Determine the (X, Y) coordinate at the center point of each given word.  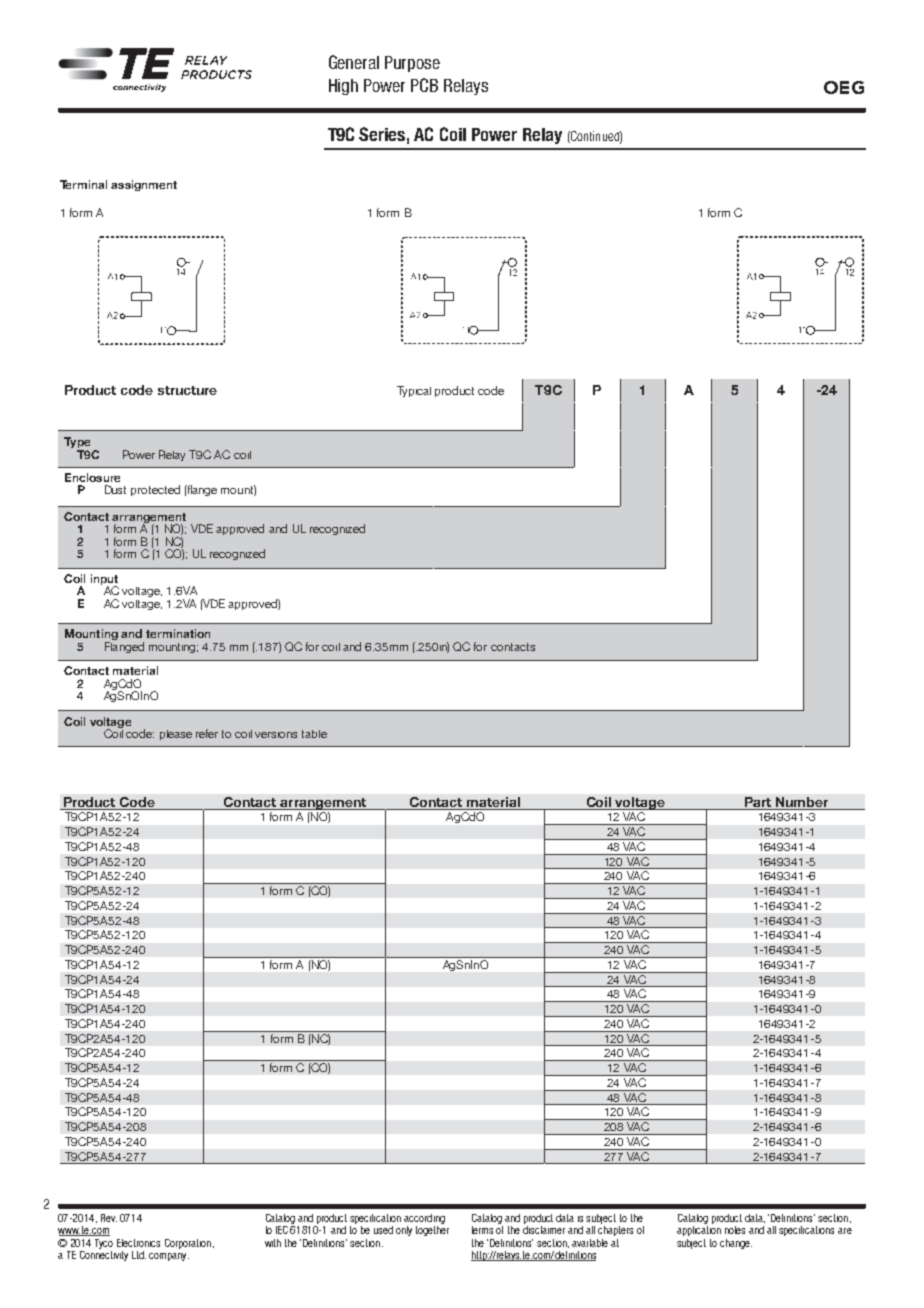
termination (178, 633)
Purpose (412, 64)
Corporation (188, 1244)
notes (735, 1230)
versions (276, 735)
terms (482, 1230)
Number (802, 802)
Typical (414, 391)
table (314, 734)
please (176, 735)
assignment (144, 185)
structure (187, 390)
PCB (424, 85)
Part (758, 802)
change (736, 1244)
